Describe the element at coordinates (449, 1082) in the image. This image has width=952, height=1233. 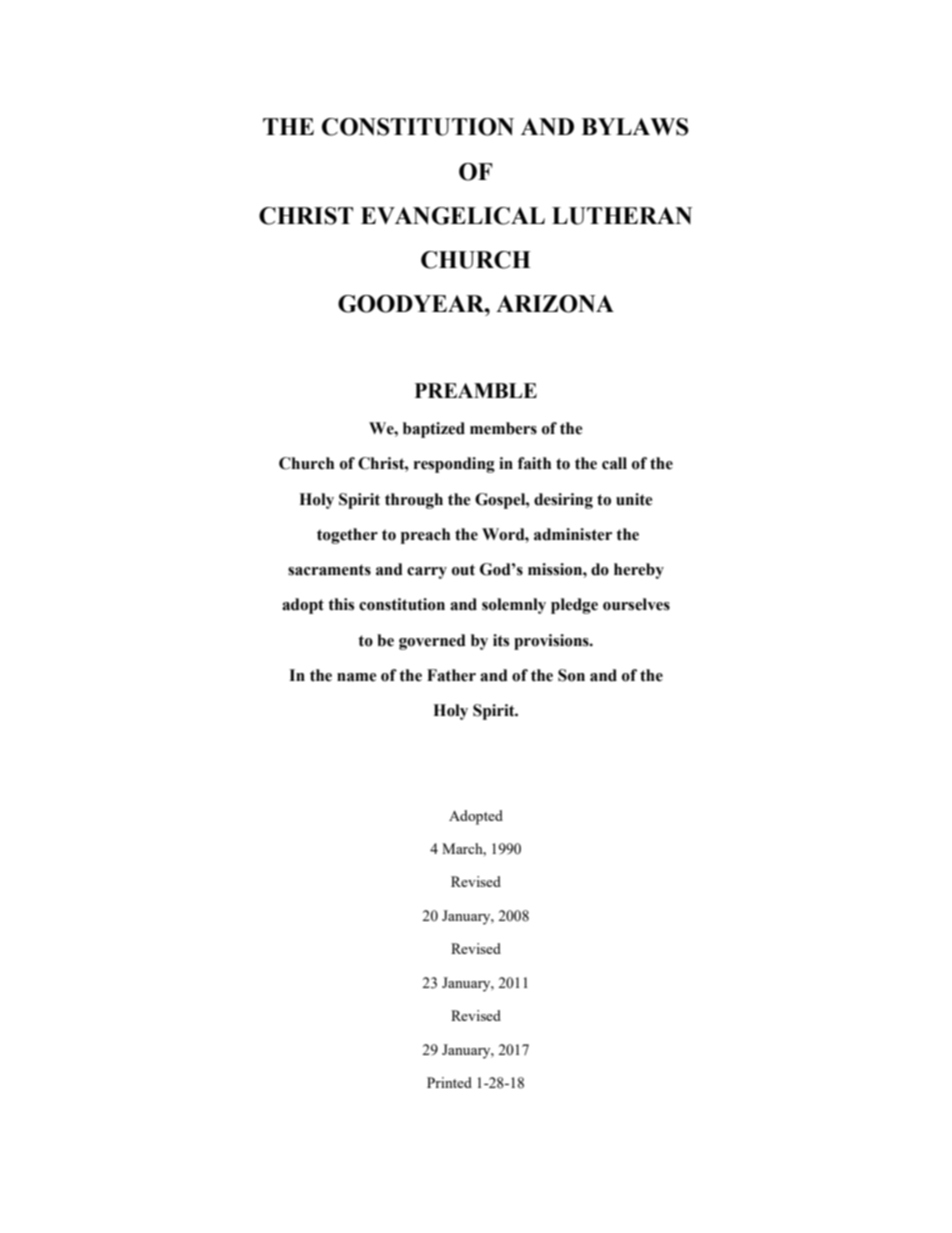
I see `Printed` at that location.
